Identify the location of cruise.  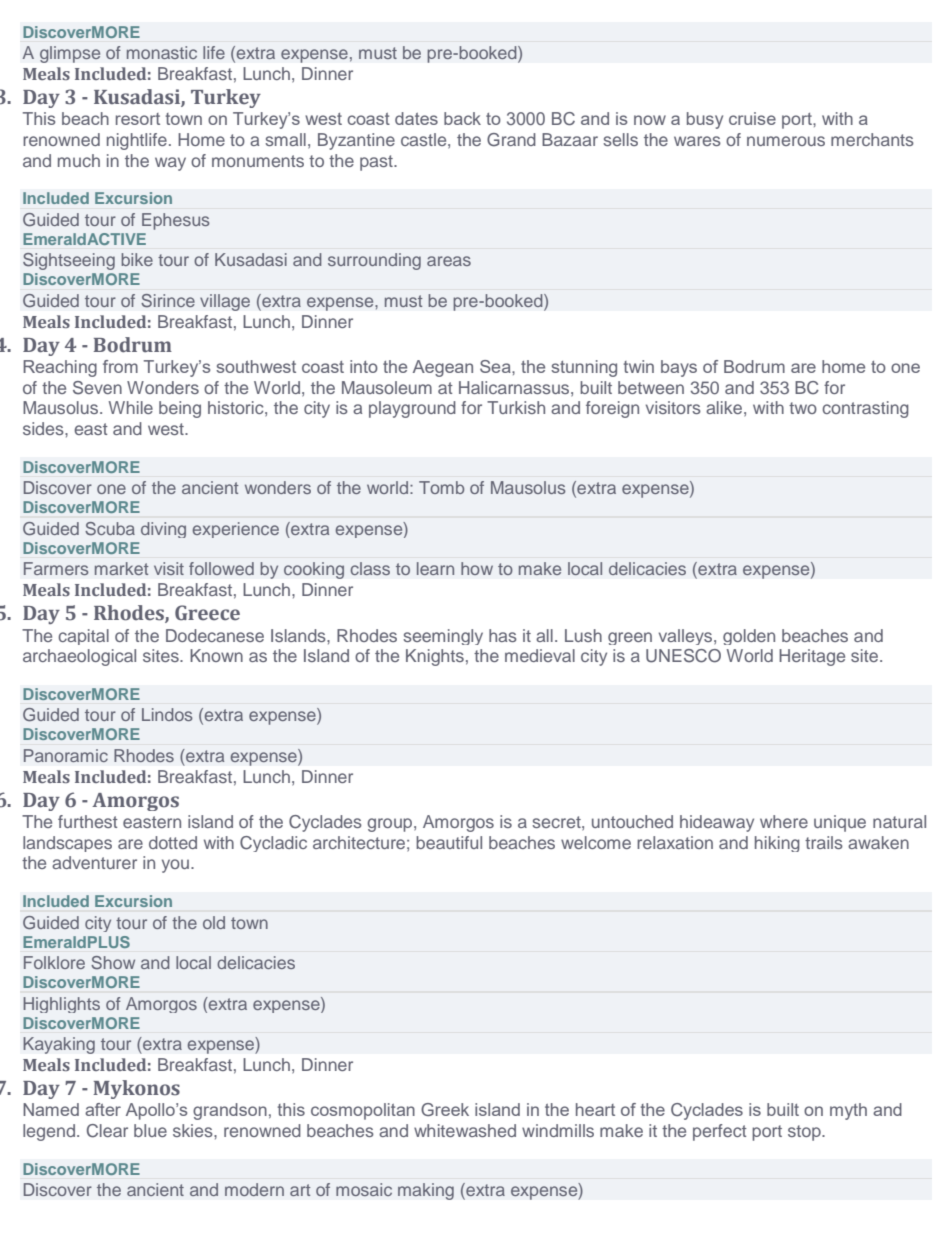
(752, 118).
